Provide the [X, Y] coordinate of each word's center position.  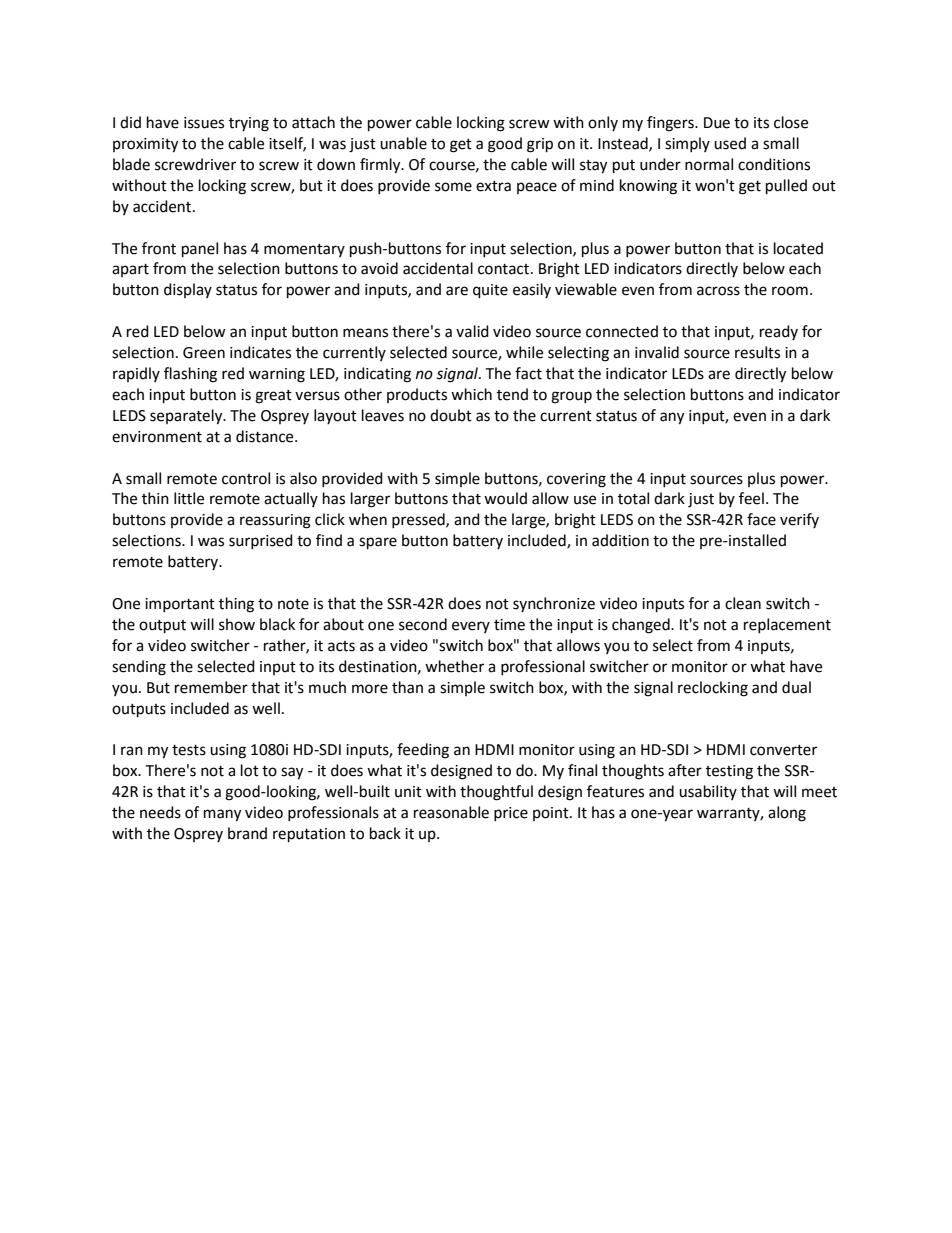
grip [540, 145]
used [730, 143]
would [505, 498]
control [246, 478]
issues [204, 123]
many [222, 815]
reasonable [451, 812]
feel [751, 498]
